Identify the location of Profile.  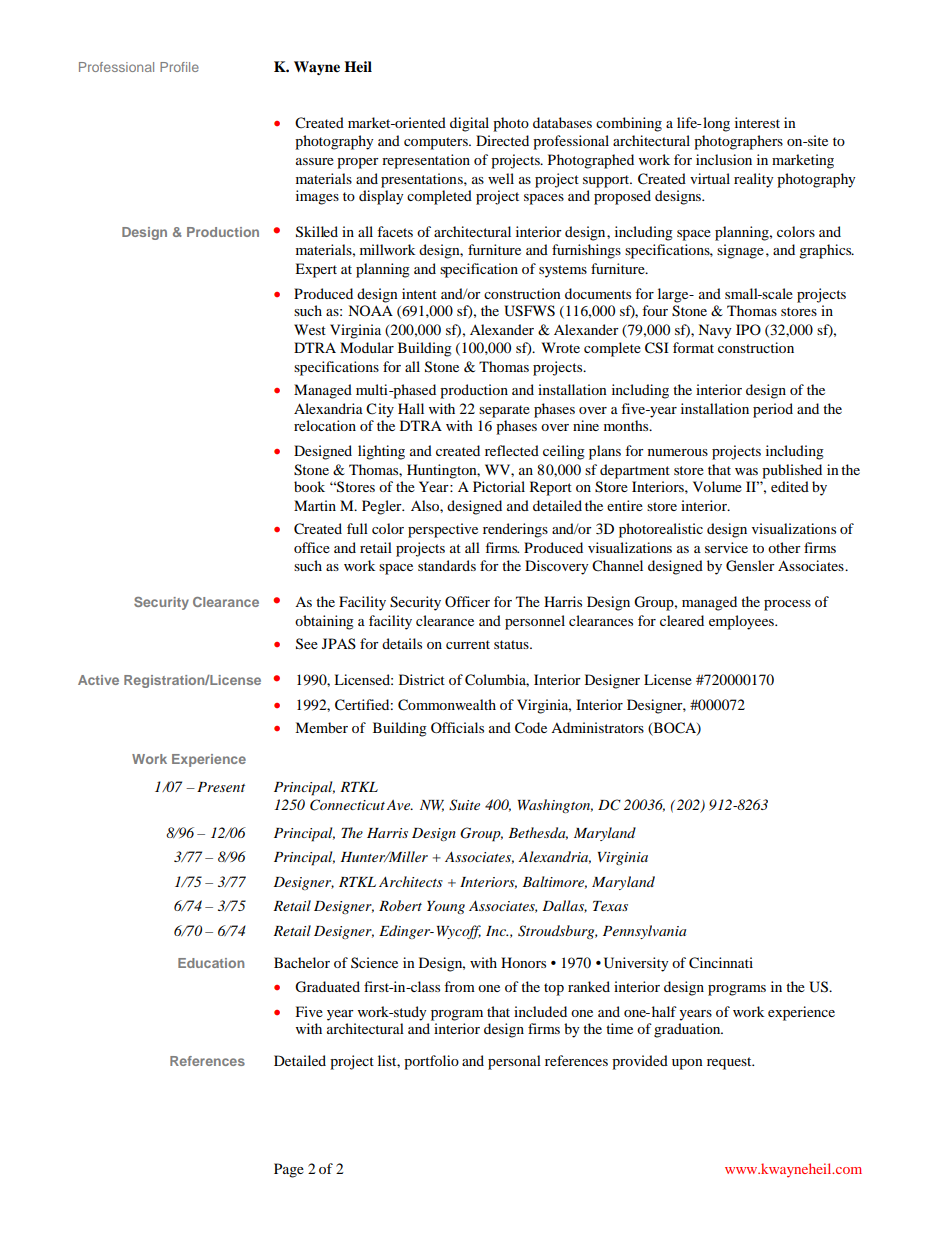
(179, 67).
